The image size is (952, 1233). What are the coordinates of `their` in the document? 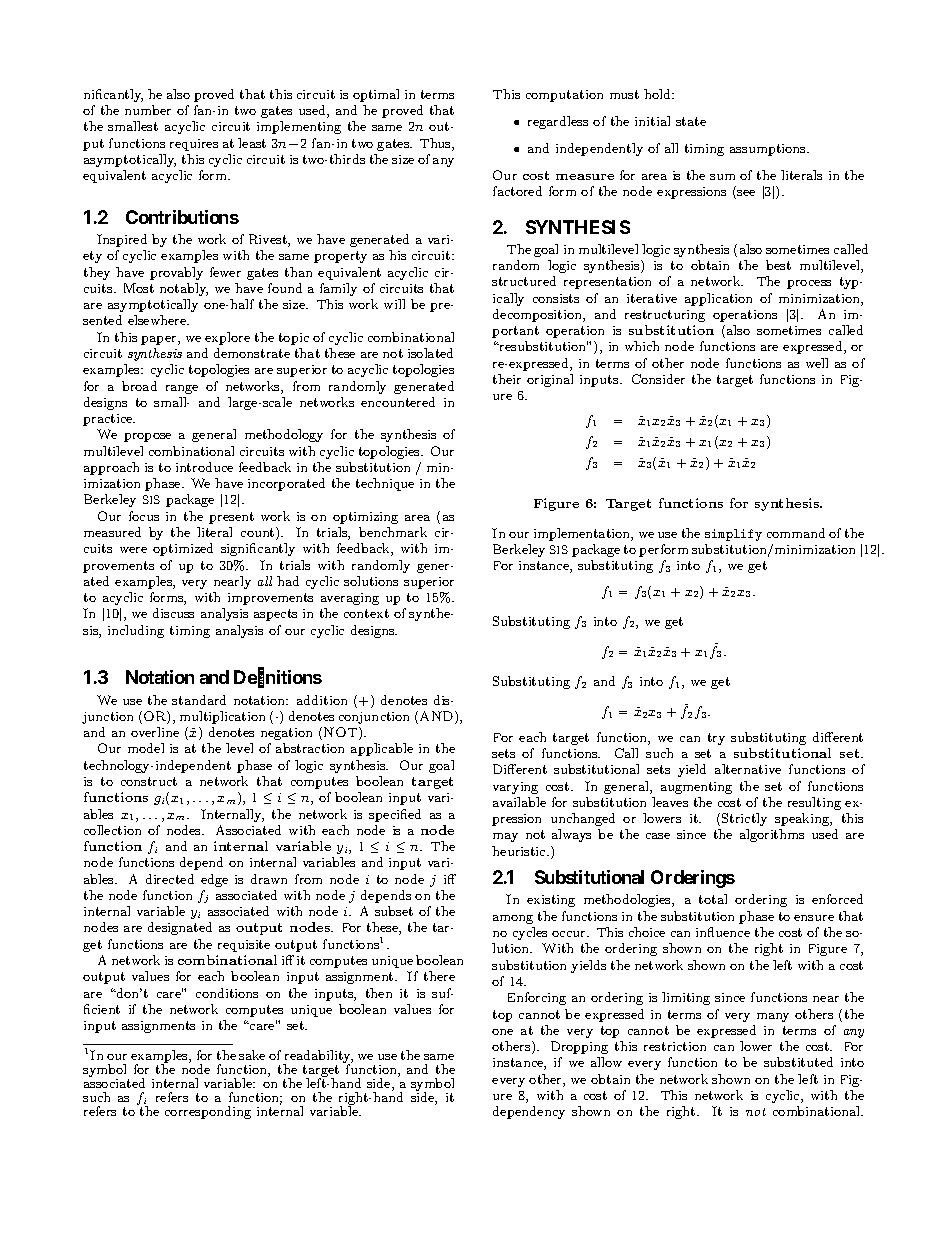 It's located at (507, 379).
